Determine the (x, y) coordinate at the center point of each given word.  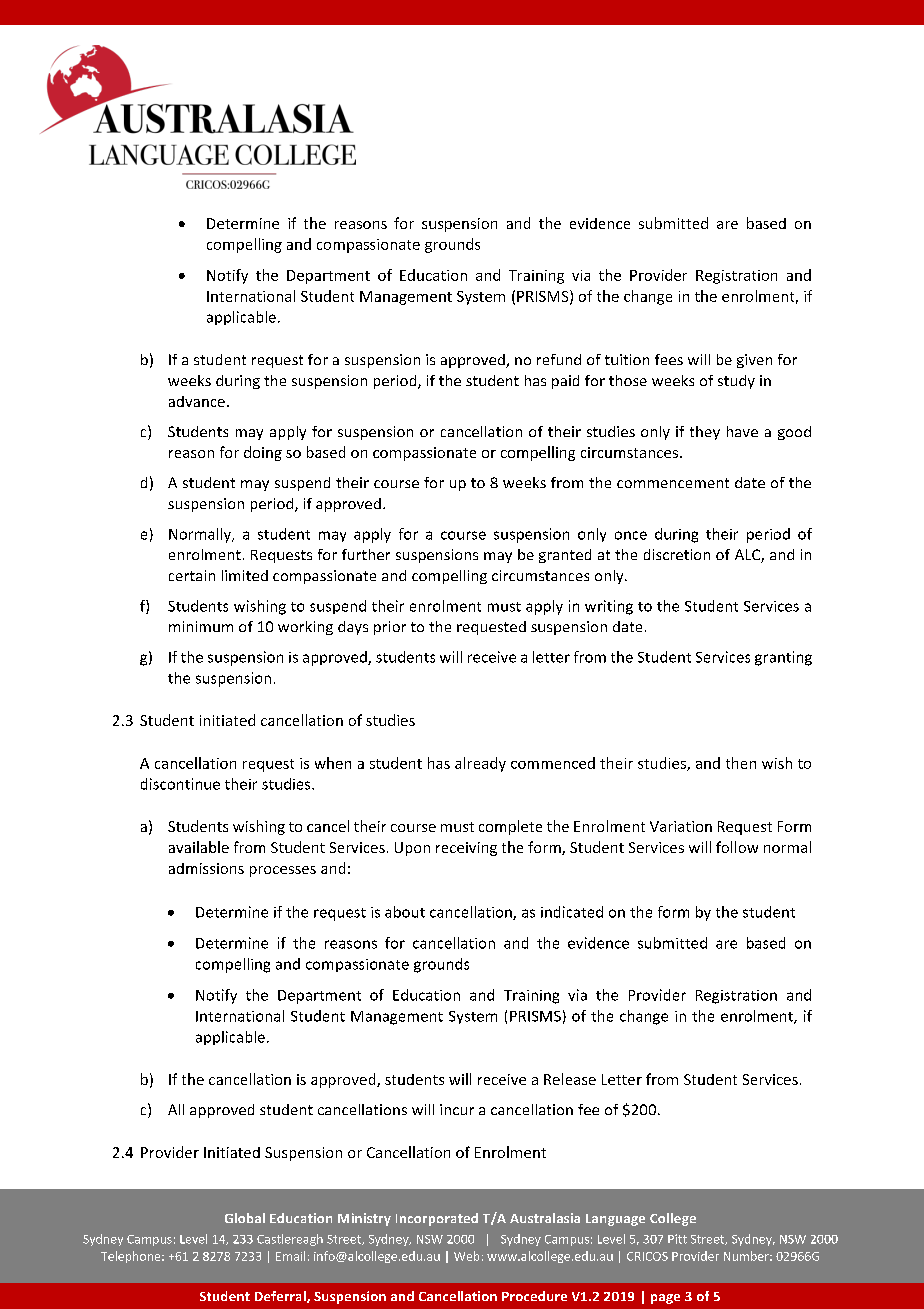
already (480, 764)
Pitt (677, 1239)
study (736, 382)
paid (565, 382)
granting (783, 658)
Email (290, 1256)
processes (283, 871)
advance (197, 401)
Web (466, 1256)
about (405, 912)
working (305, 628)
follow (737, 847)
